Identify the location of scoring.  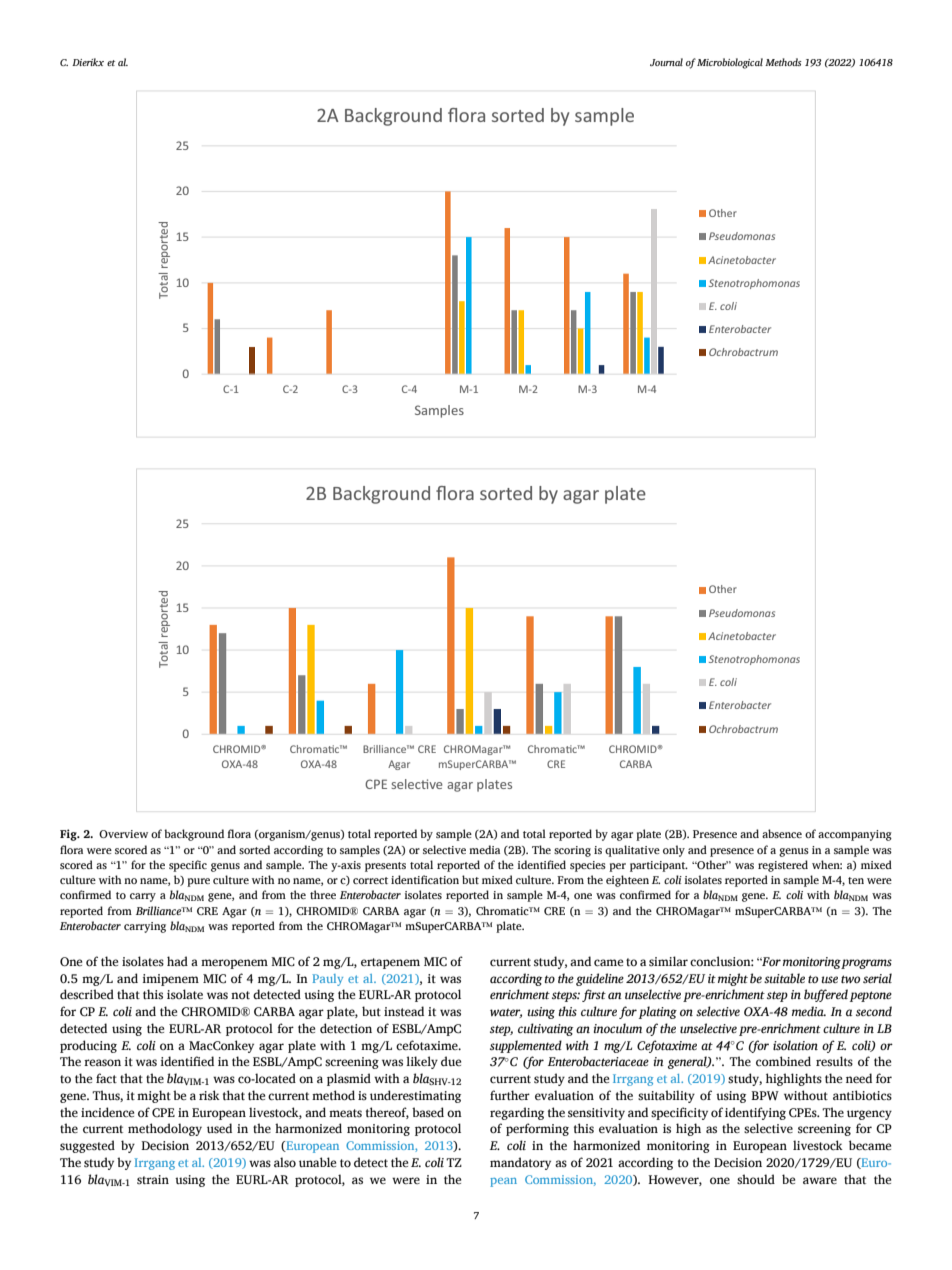
(572, 851).
